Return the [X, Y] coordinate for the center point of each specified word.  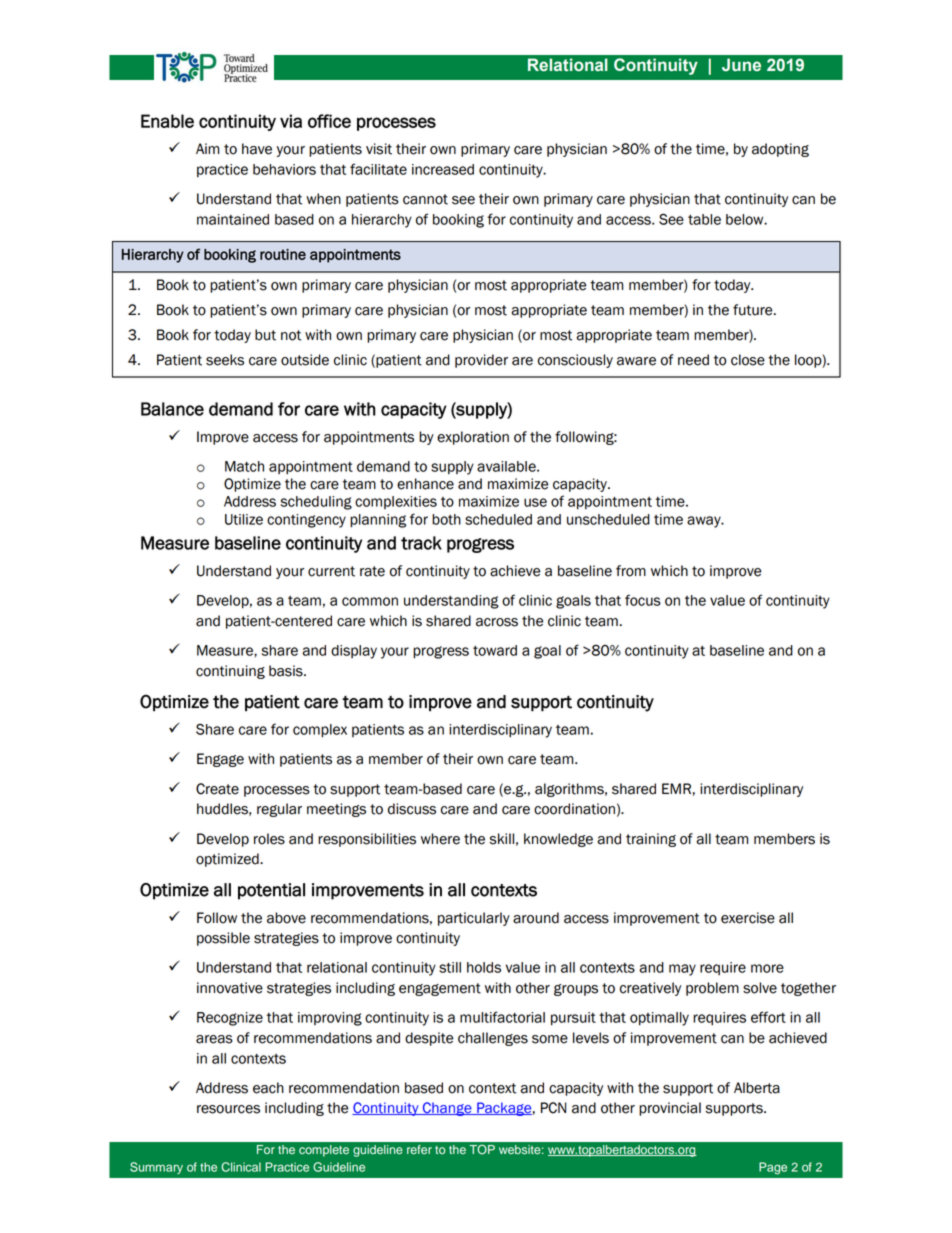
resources [228, 1109]
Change [447, 1109]
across [497, 622]
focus [643, 600]
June [741, 65]
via [291, 121]
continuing [230, 672]
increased [443, 169]
